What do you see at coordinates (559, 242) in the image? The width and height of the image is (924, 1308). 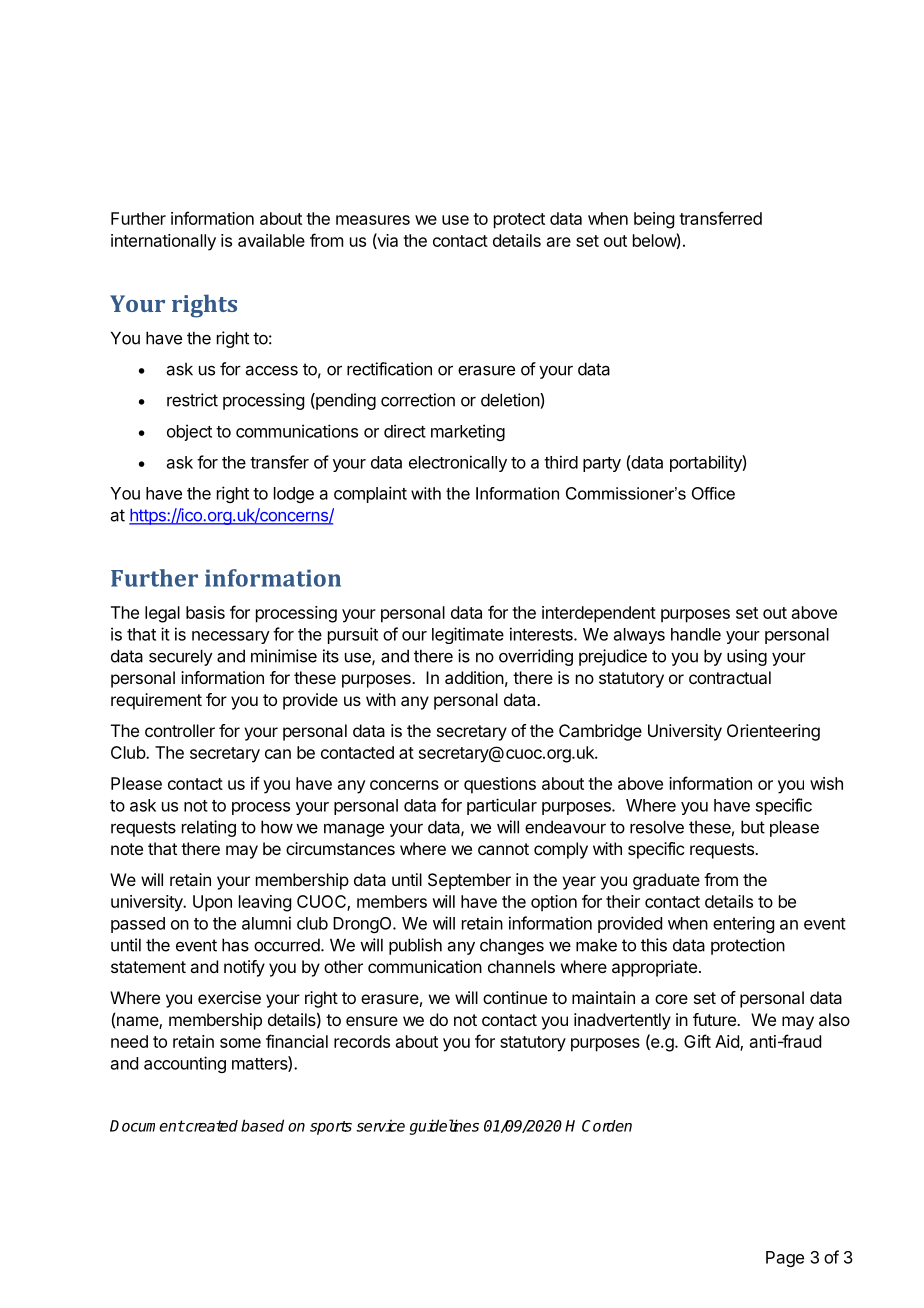 I see `are` at bounding box center [559, 242].
